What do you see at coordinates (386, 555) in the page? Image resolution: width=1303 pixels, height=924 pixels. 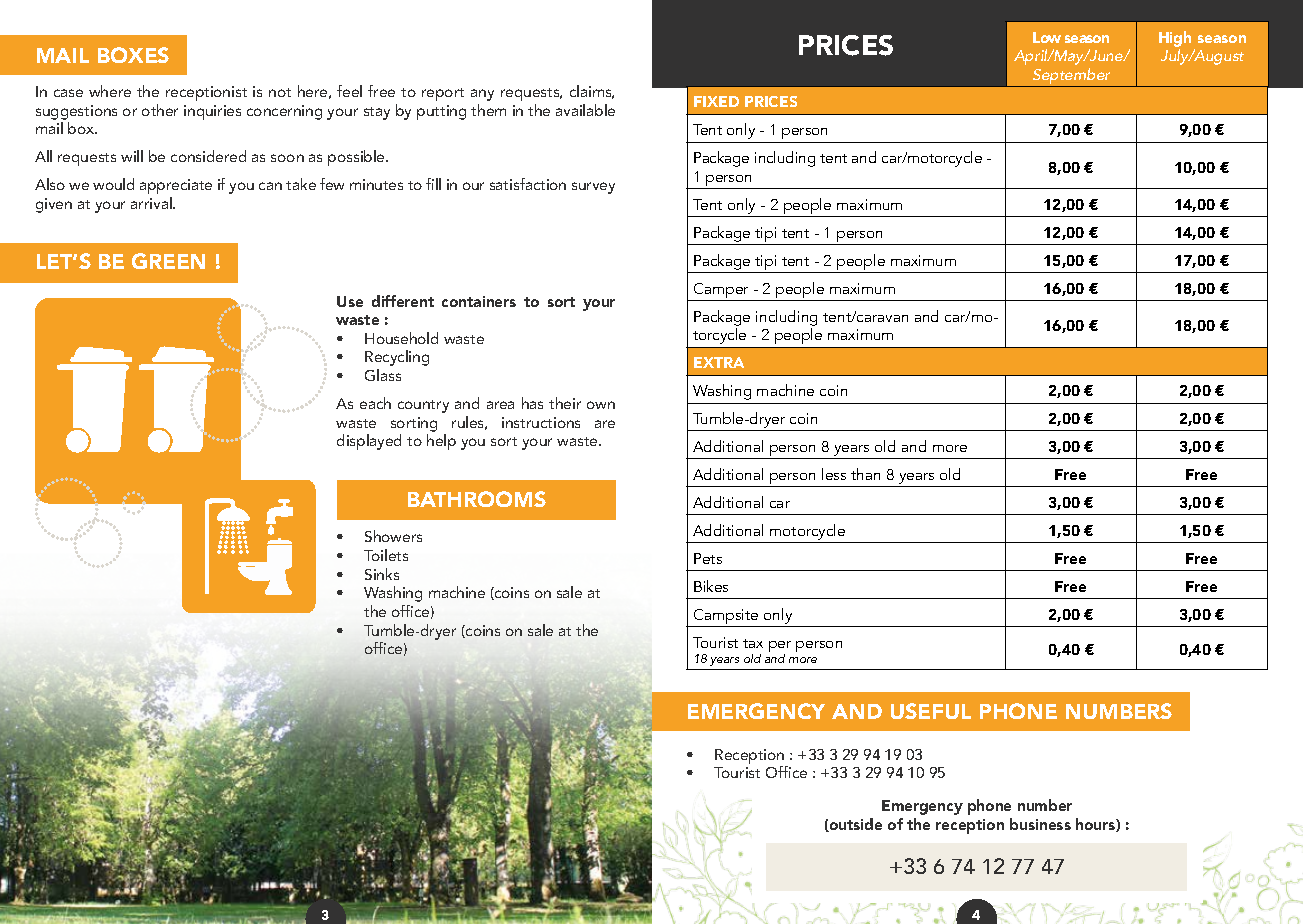 I see `Toilets` at bounding box center [386, 555].
